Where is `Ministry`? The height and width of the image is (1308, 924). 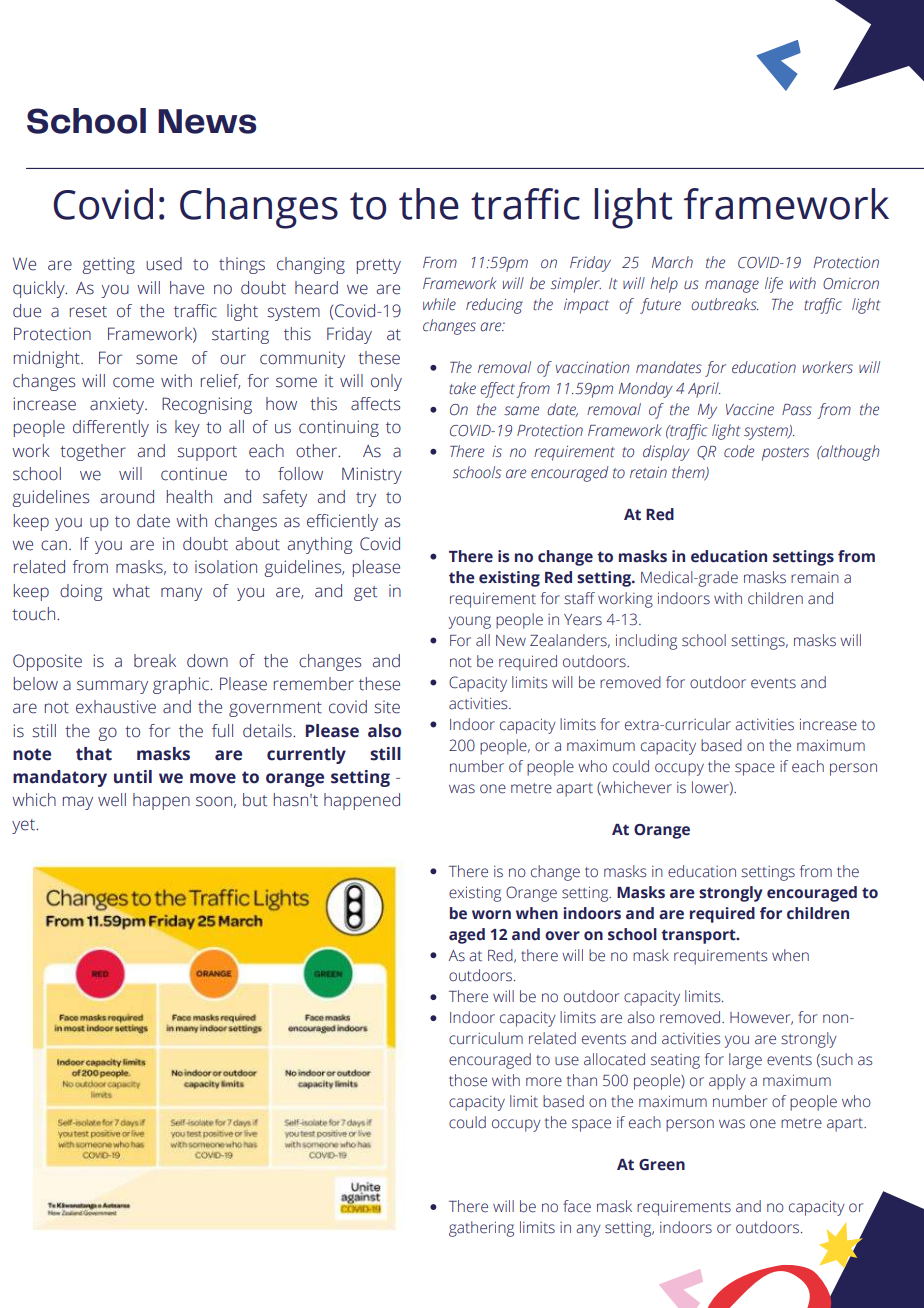
Ministry is located at coordinates (372, 475).
